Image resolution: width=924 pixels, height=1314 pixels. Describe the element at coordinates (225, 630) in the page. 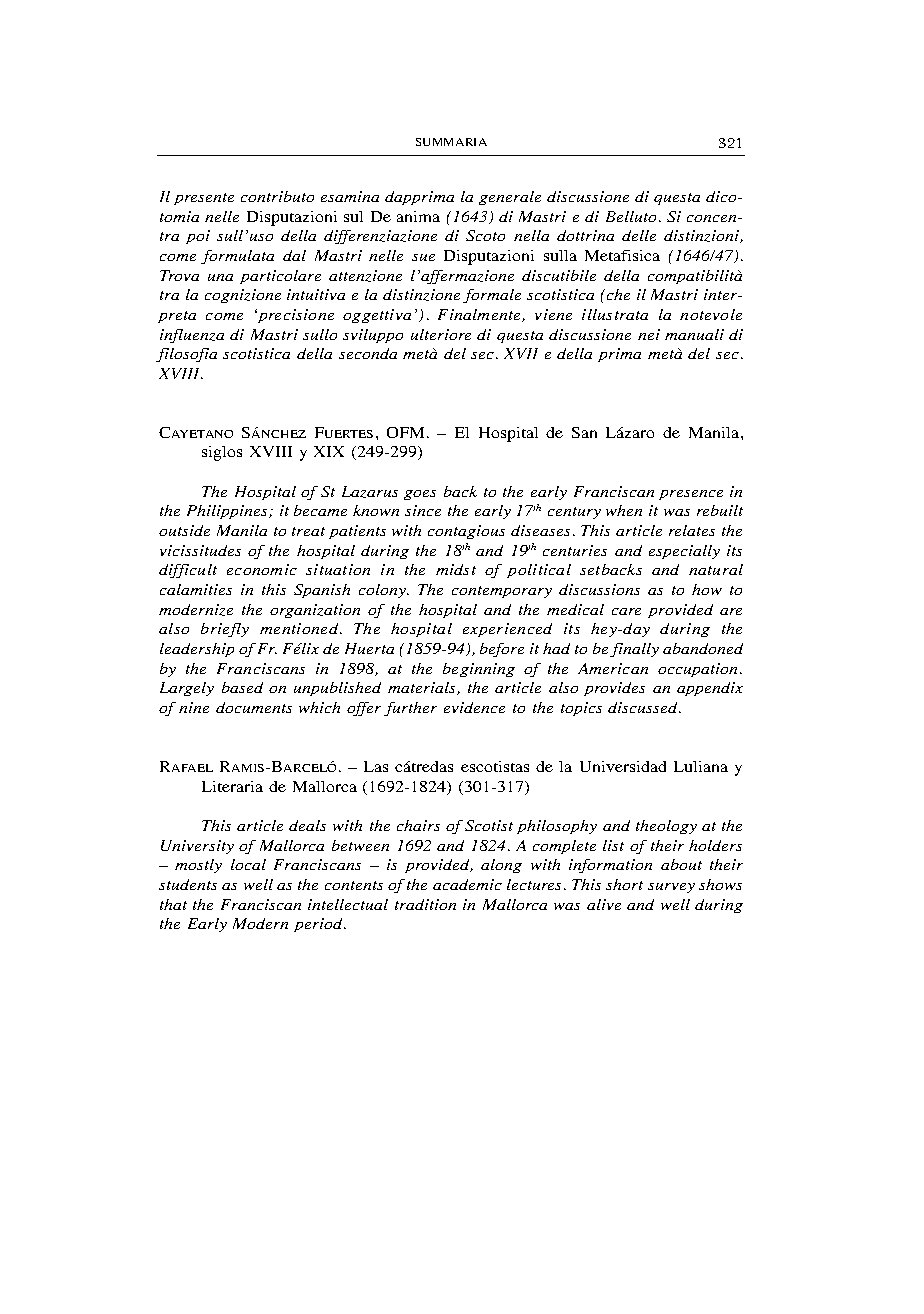

I see `briefly` at that location.
